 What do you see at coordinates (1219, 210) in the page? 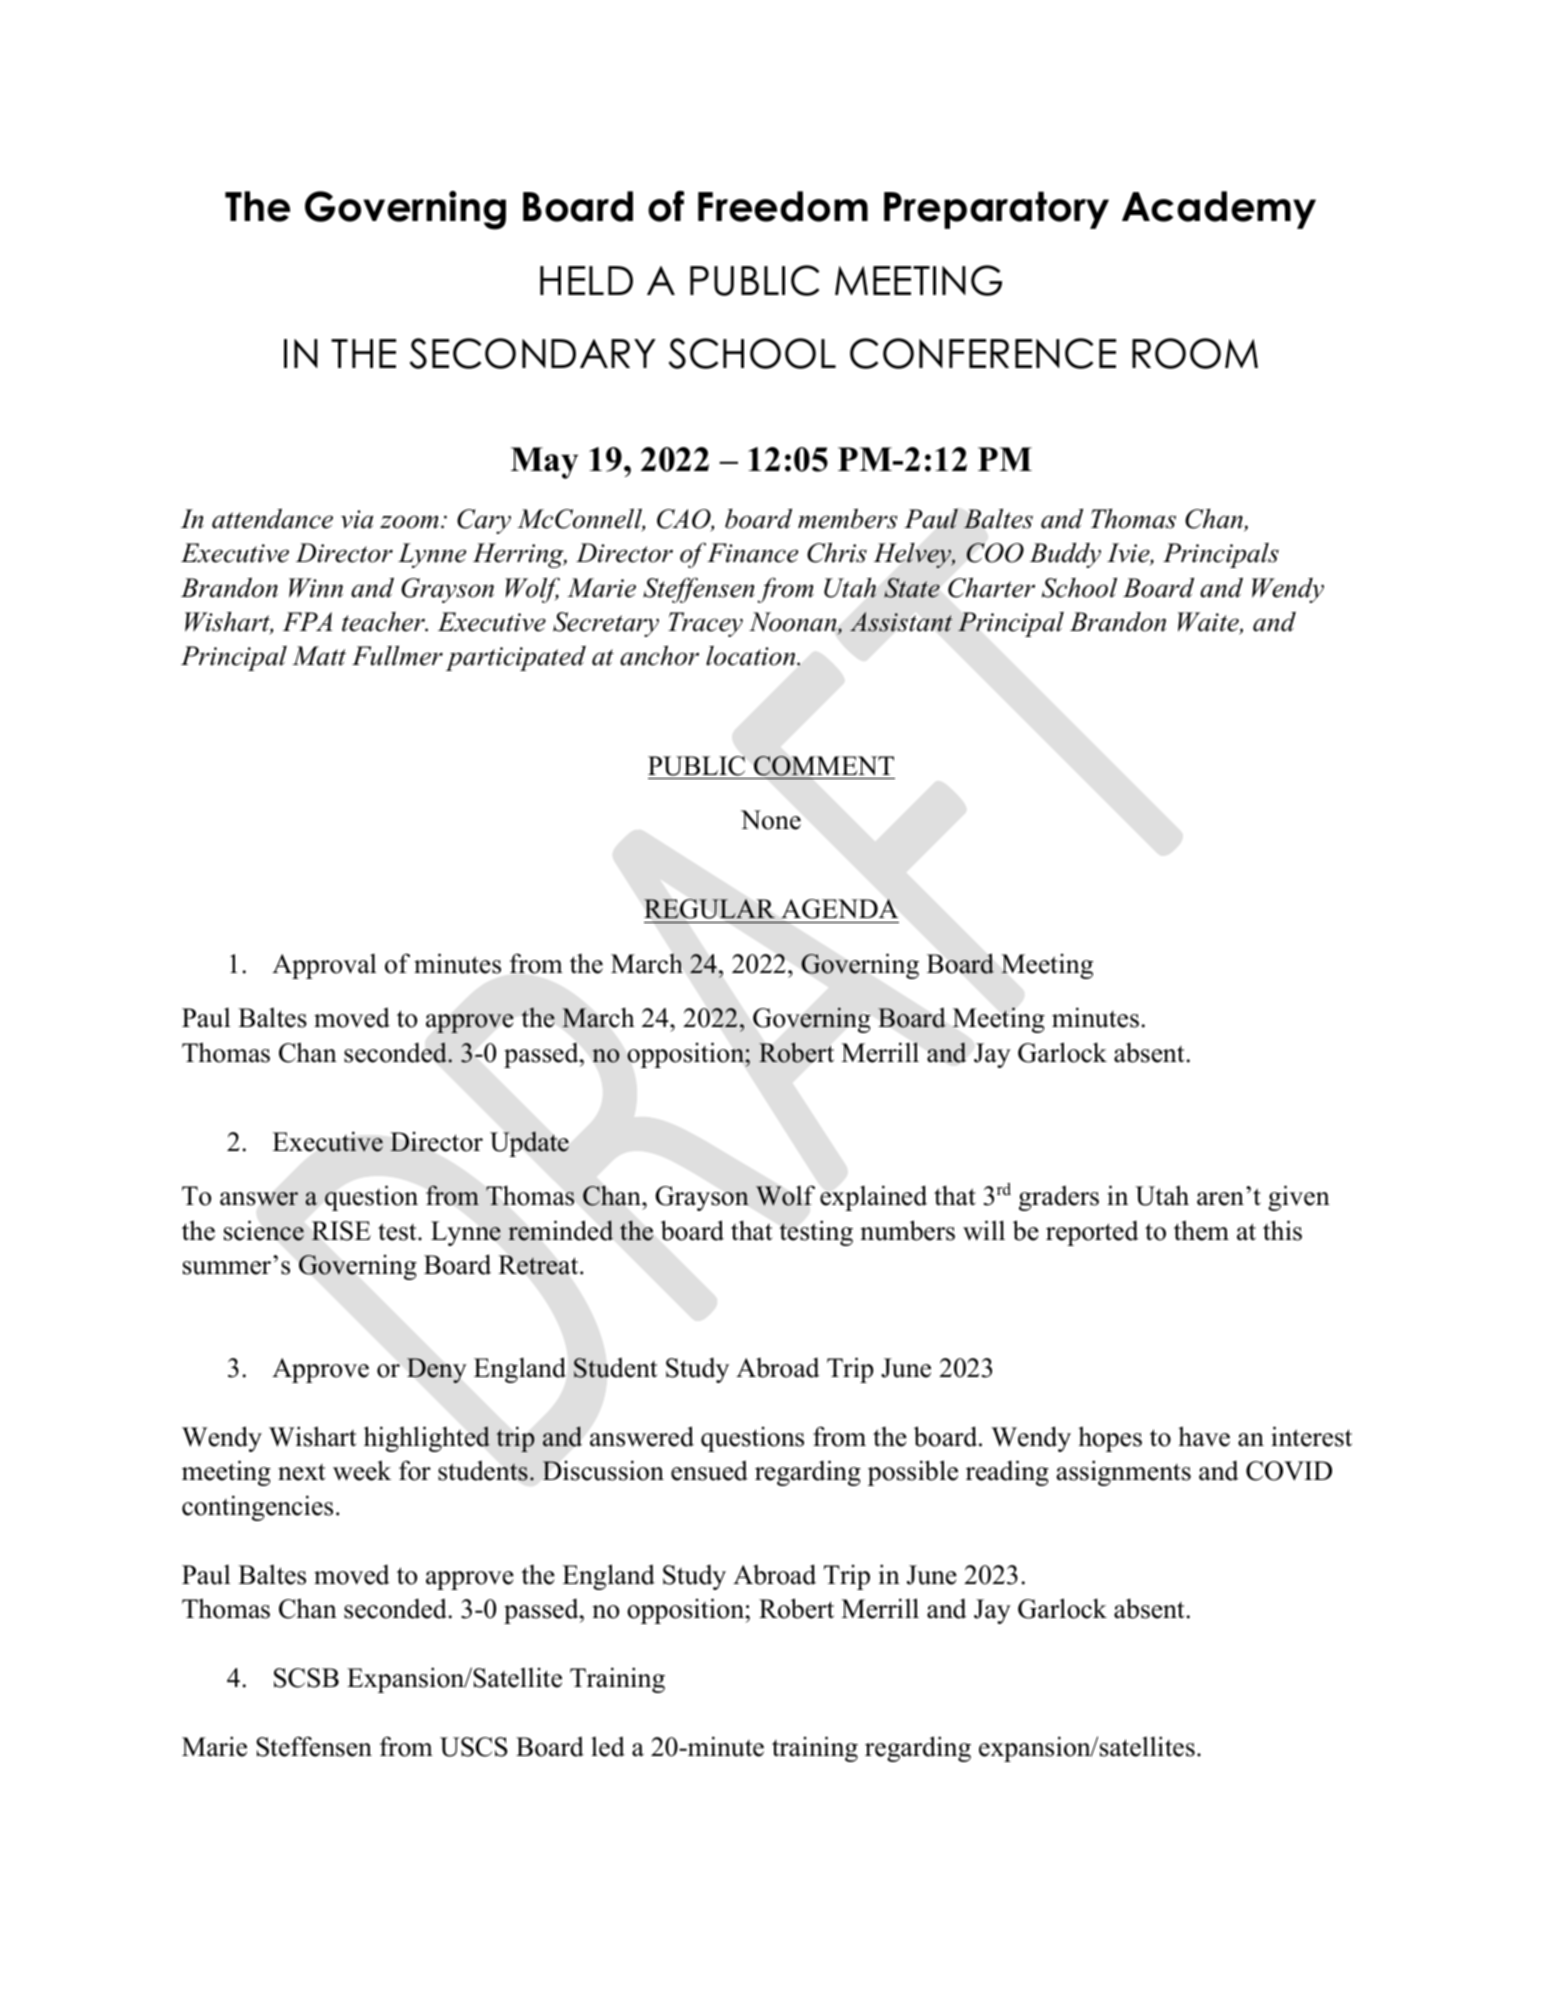
I see `Academy` at bounding box center [1219, 210].
